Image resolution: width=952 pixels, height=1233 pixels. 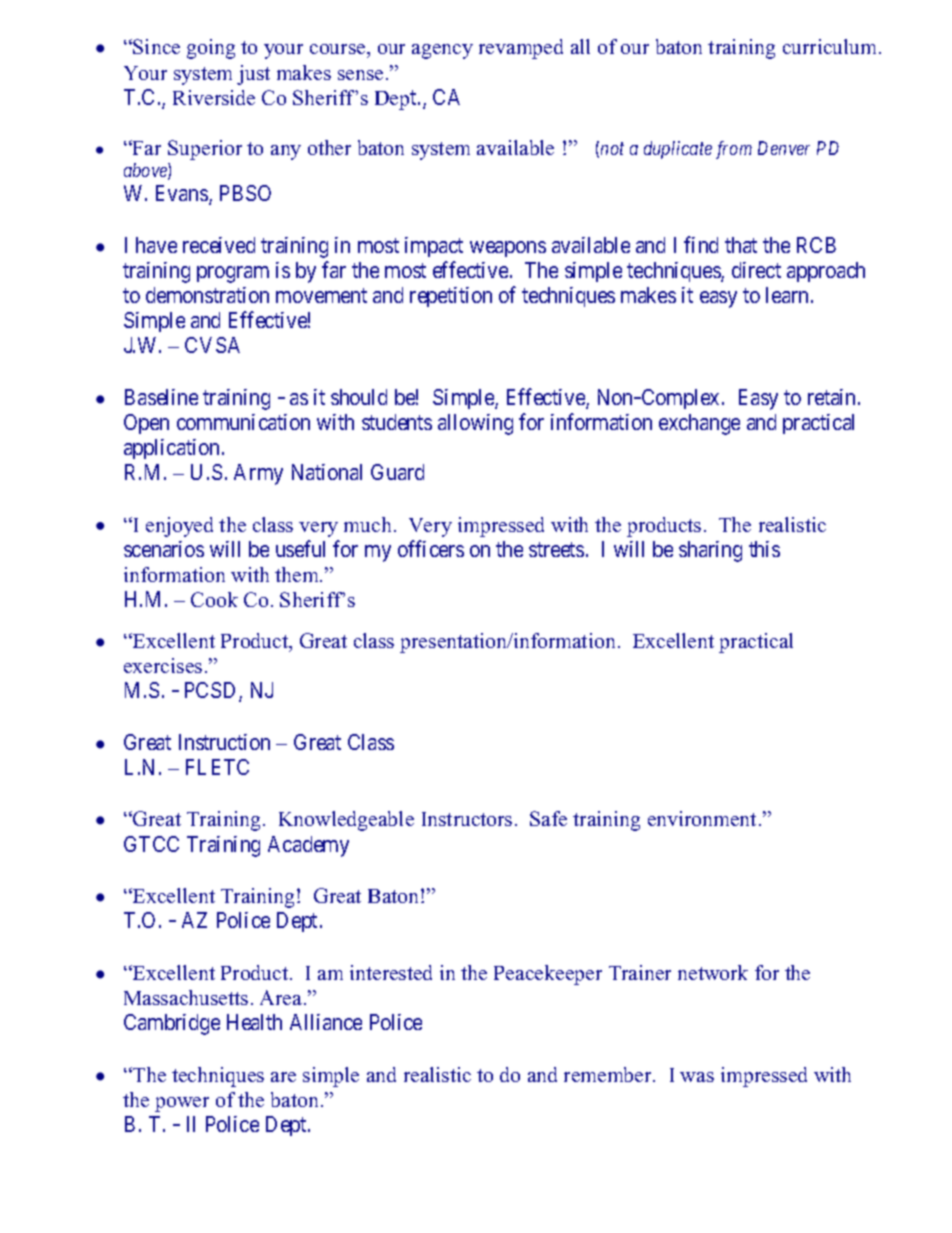 I want to click on curriculum, so click(x=831, y=46).
